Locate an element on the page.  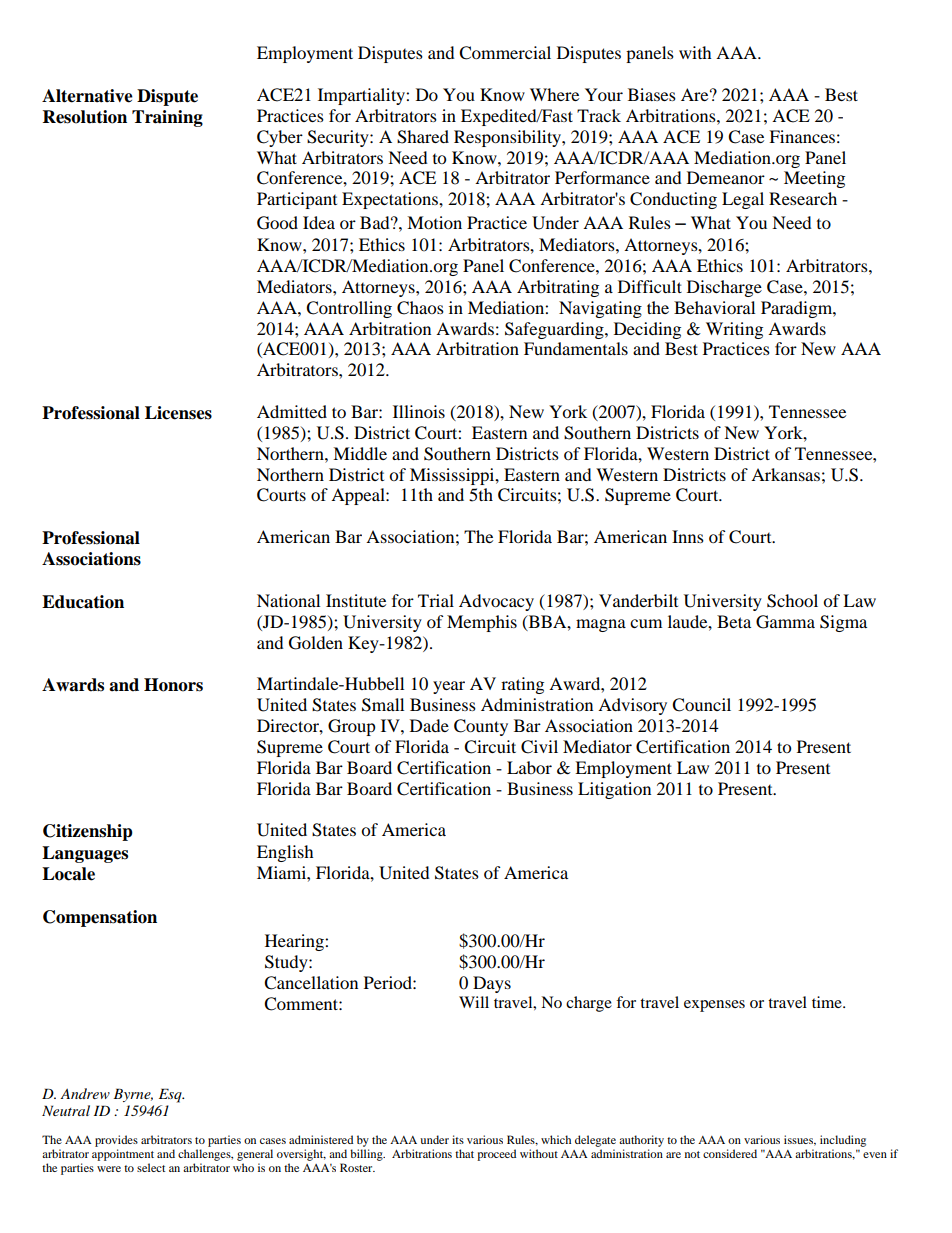
Training is located at coordinates (167, 118).
